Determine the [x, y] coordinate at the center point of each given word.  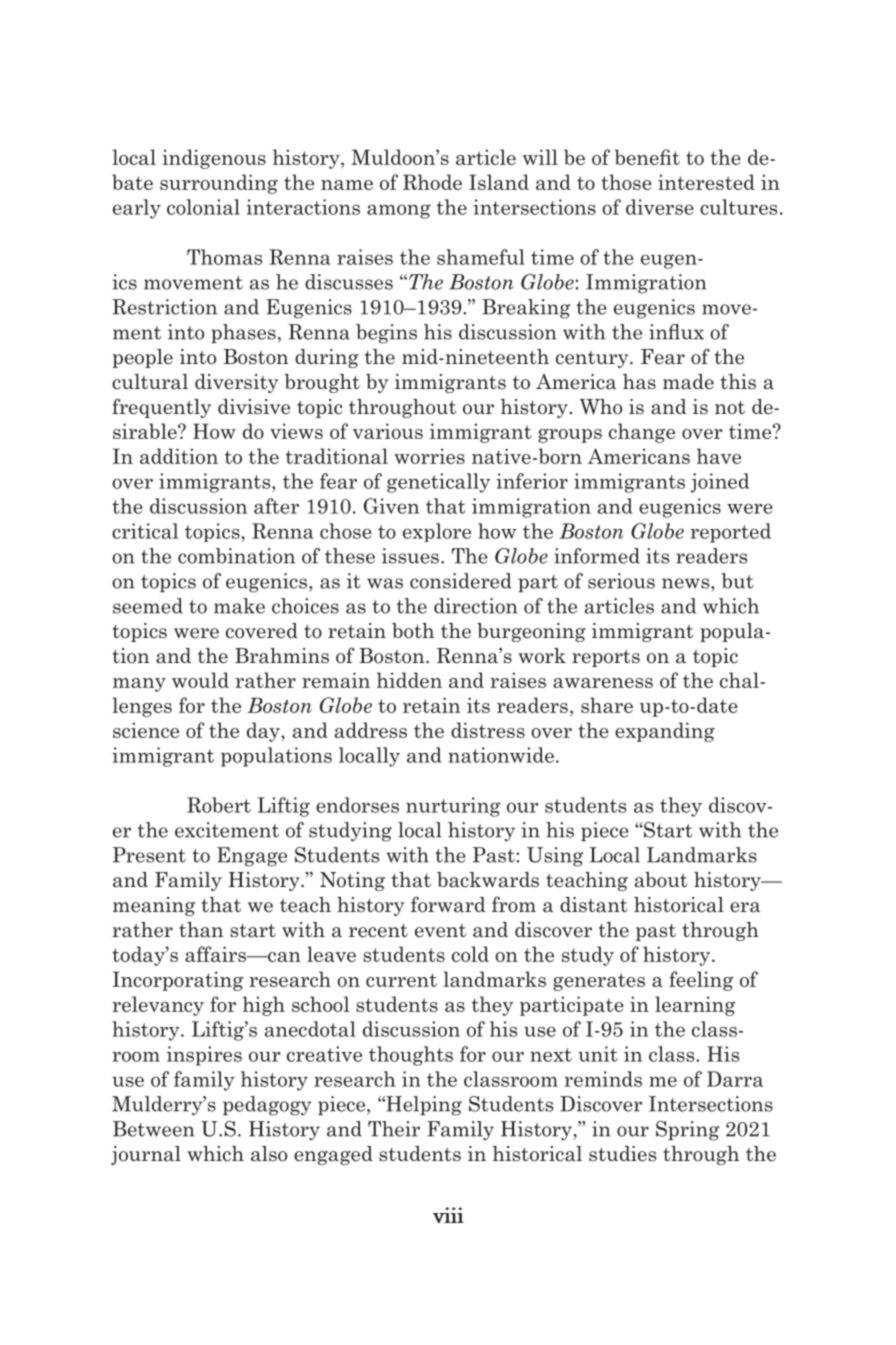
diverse [660, 207]
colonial [203, 207]
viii [448, 1215]
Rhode [432, 182]
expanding [665, 732]
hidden [409, 680]
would [200, 680]
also [269, 1154]
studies [622, 1154]
